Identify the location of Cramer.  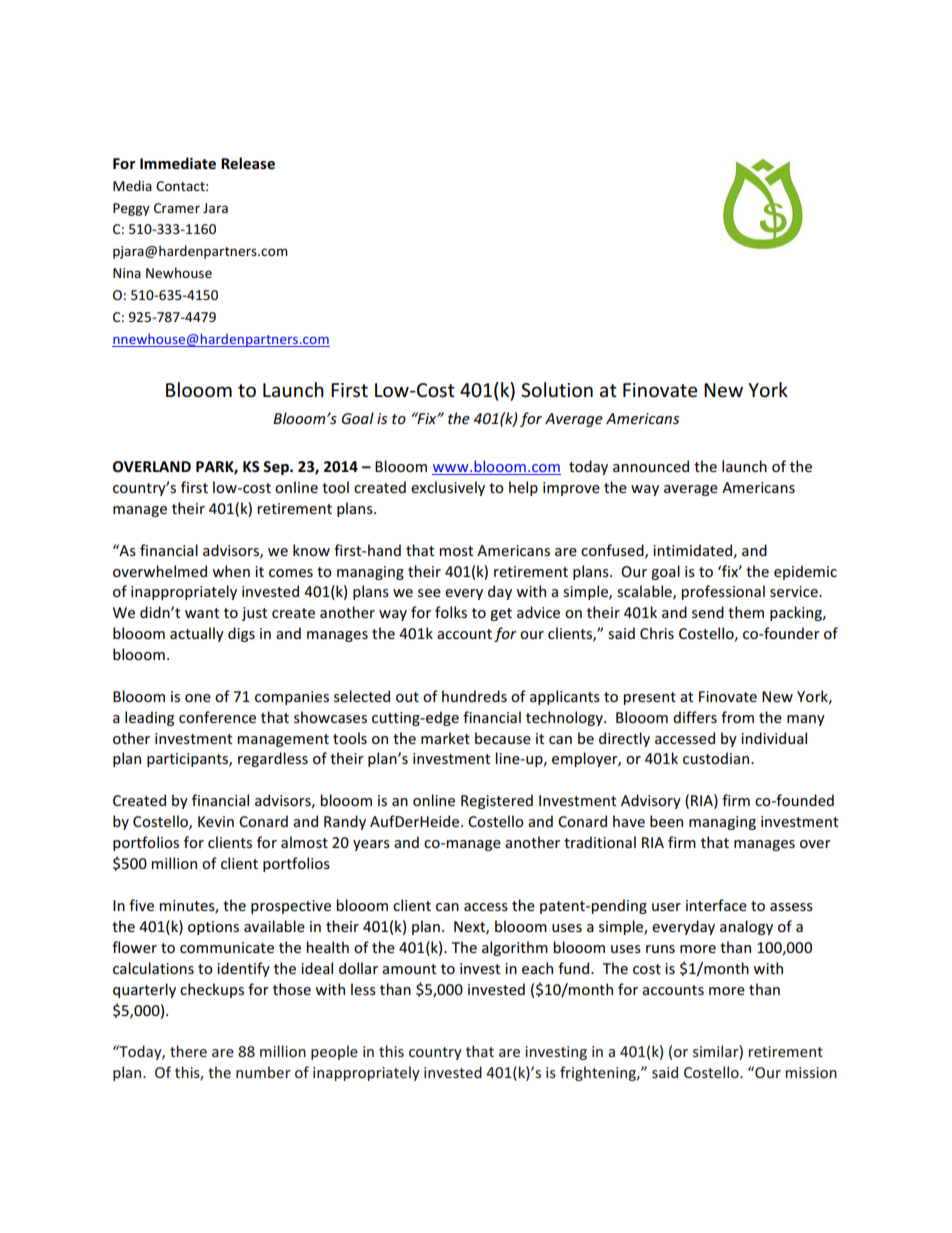
(177, 208).
